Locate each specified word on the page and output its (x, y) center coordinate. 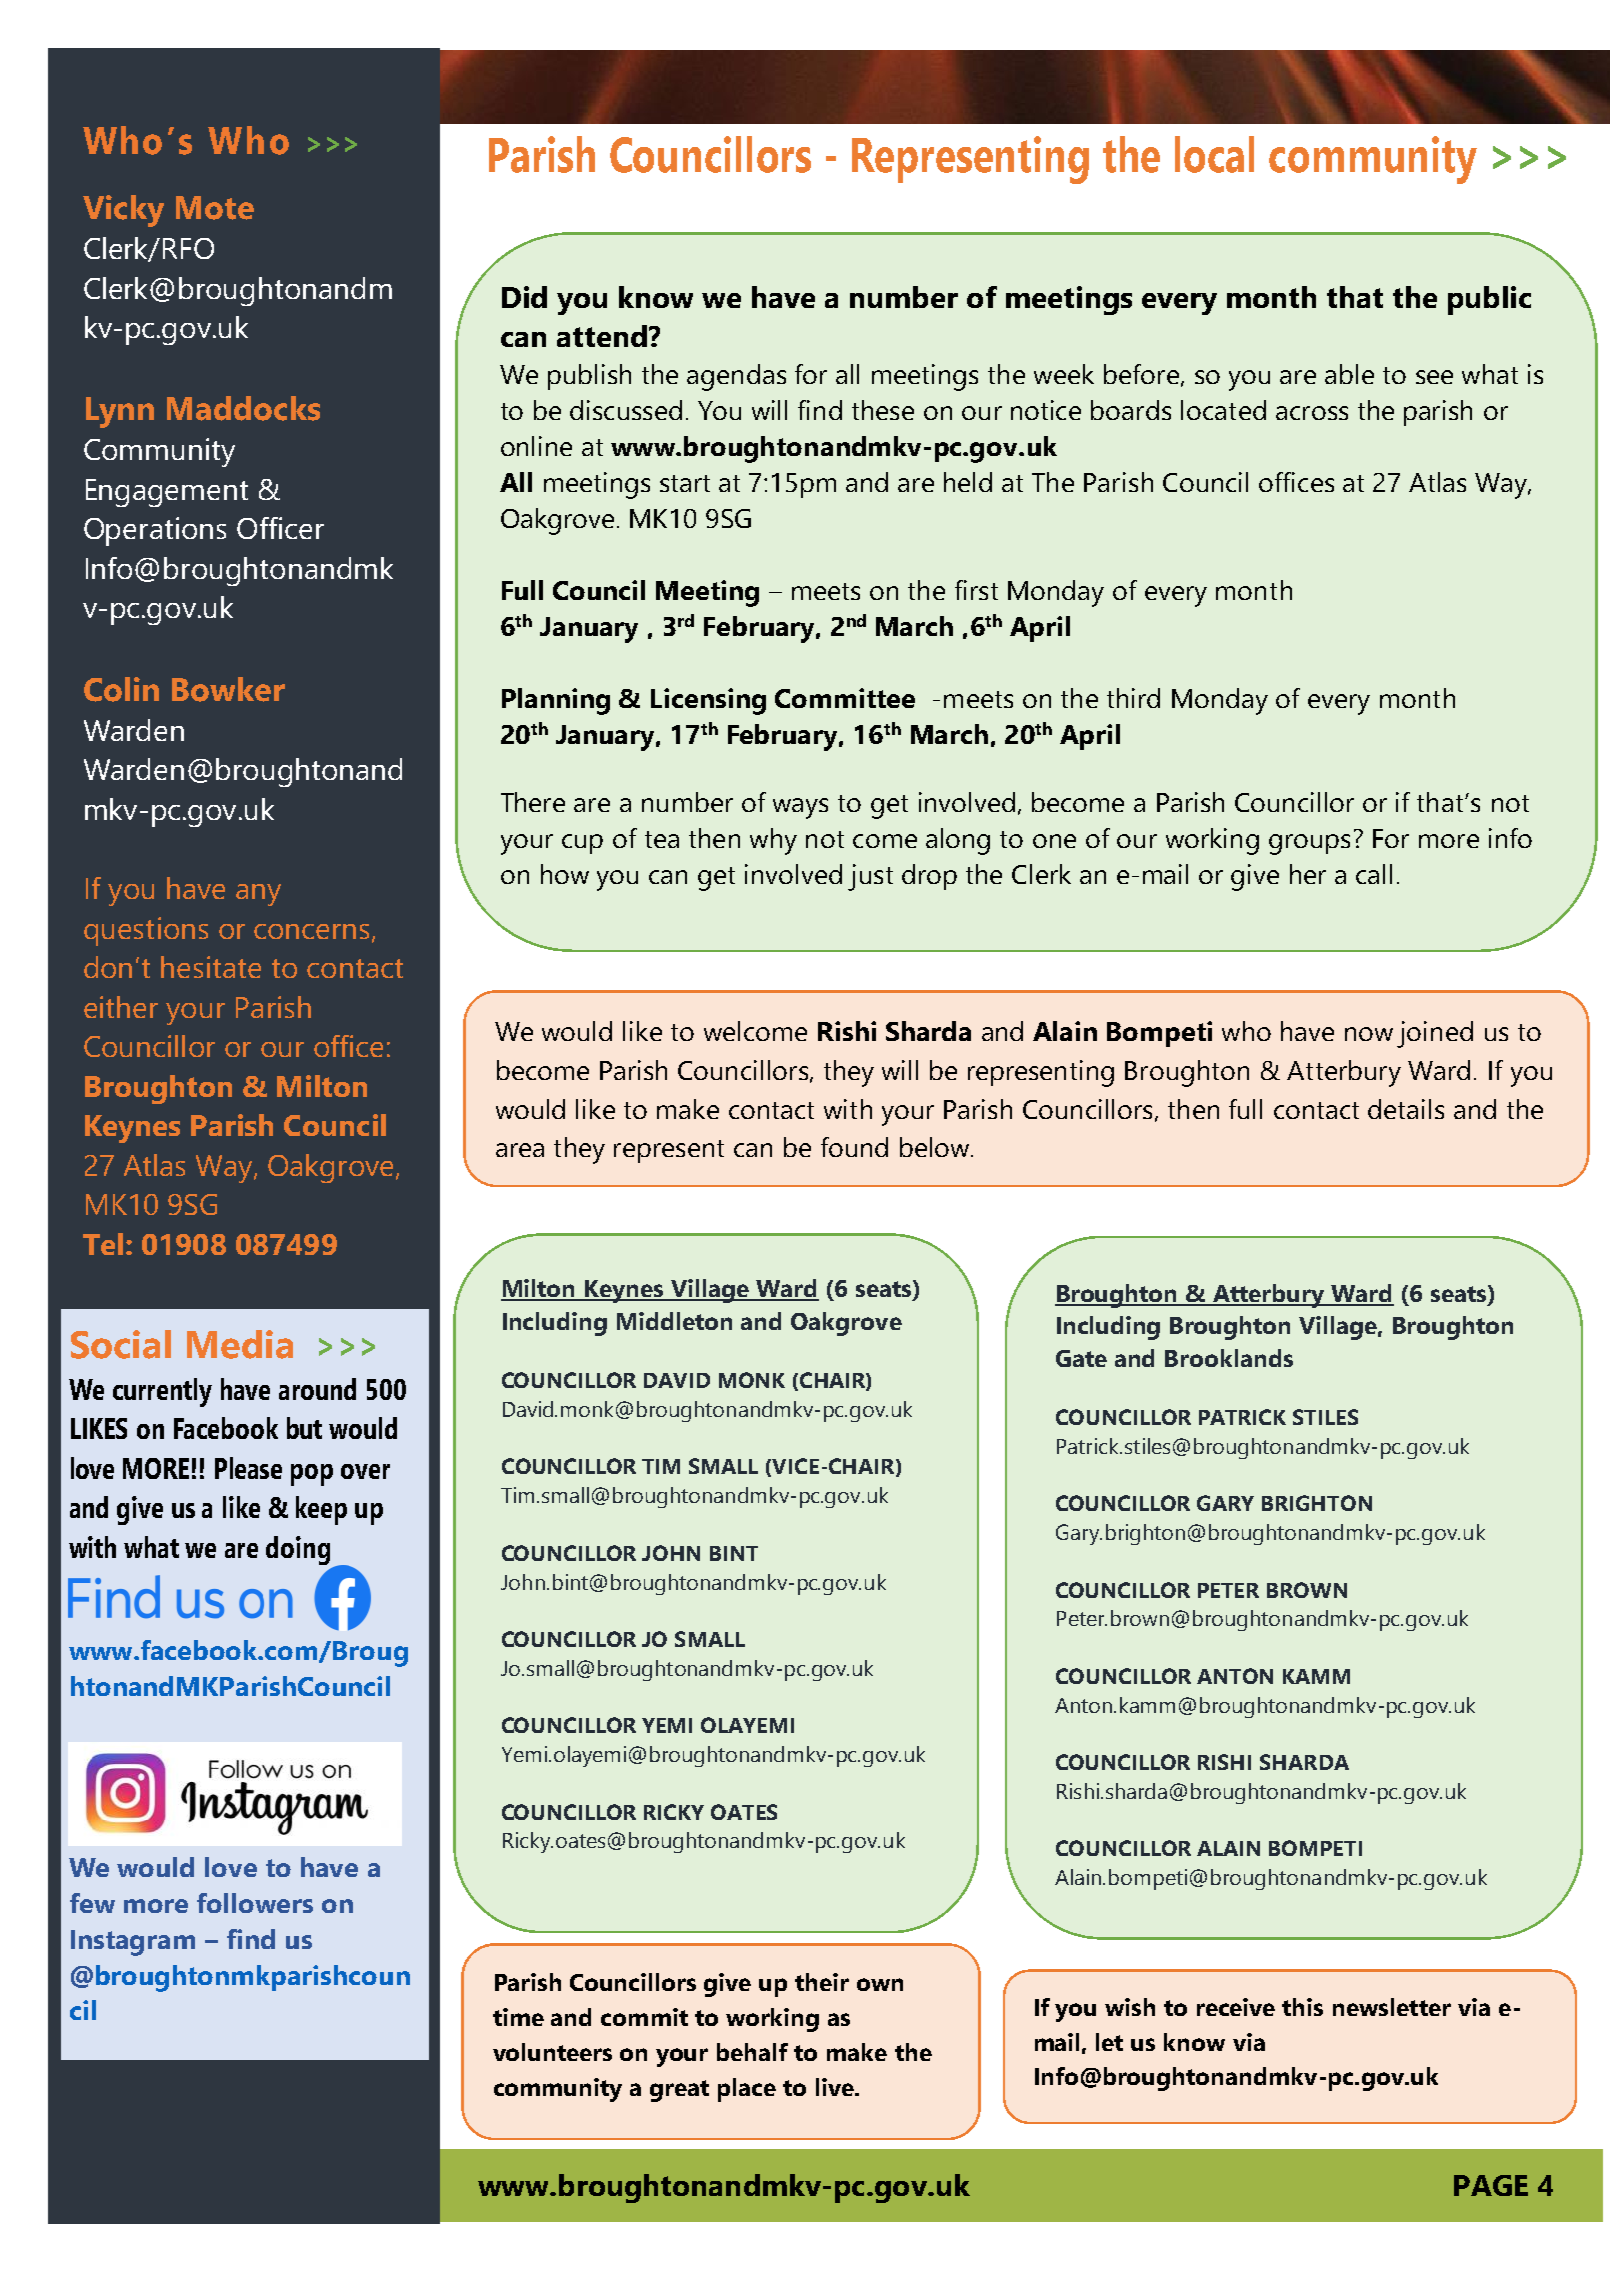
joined (1435, 1034)
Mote (215, 208)
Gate (1081, 1358)
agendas (736, 377)
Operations (155, 531)
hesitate (211, 967)
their (822, 1982)
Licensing (708, 701)
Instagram (133, 1943)
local (1214, 154)
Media (240, 1344)
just (870, 877)
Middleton (674, 1321)
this (1302, 2007)
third (1133, 698)
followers (255, 1903)
